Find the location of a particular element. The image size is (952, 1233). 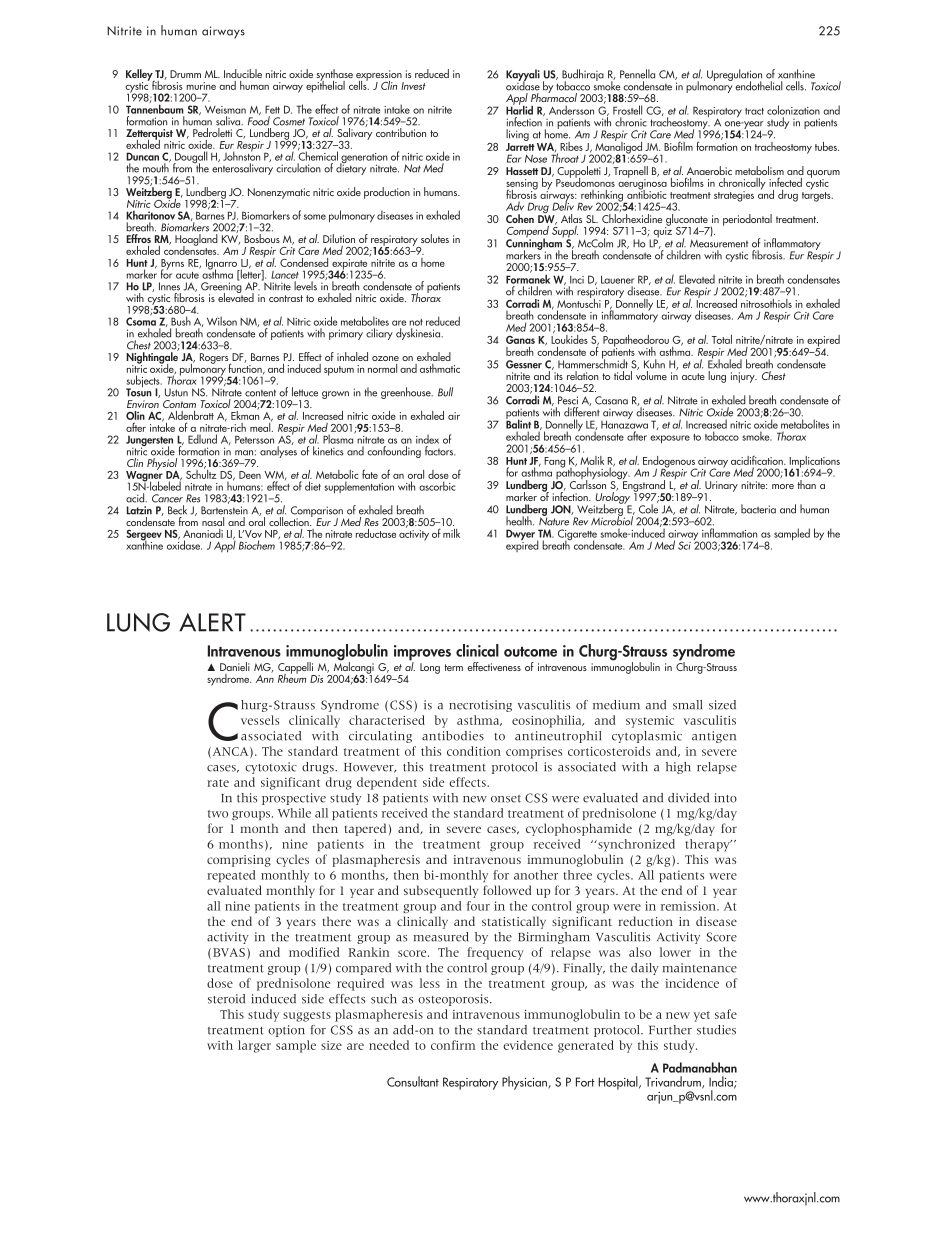

Weisman is located at coordinates (225, 109).
